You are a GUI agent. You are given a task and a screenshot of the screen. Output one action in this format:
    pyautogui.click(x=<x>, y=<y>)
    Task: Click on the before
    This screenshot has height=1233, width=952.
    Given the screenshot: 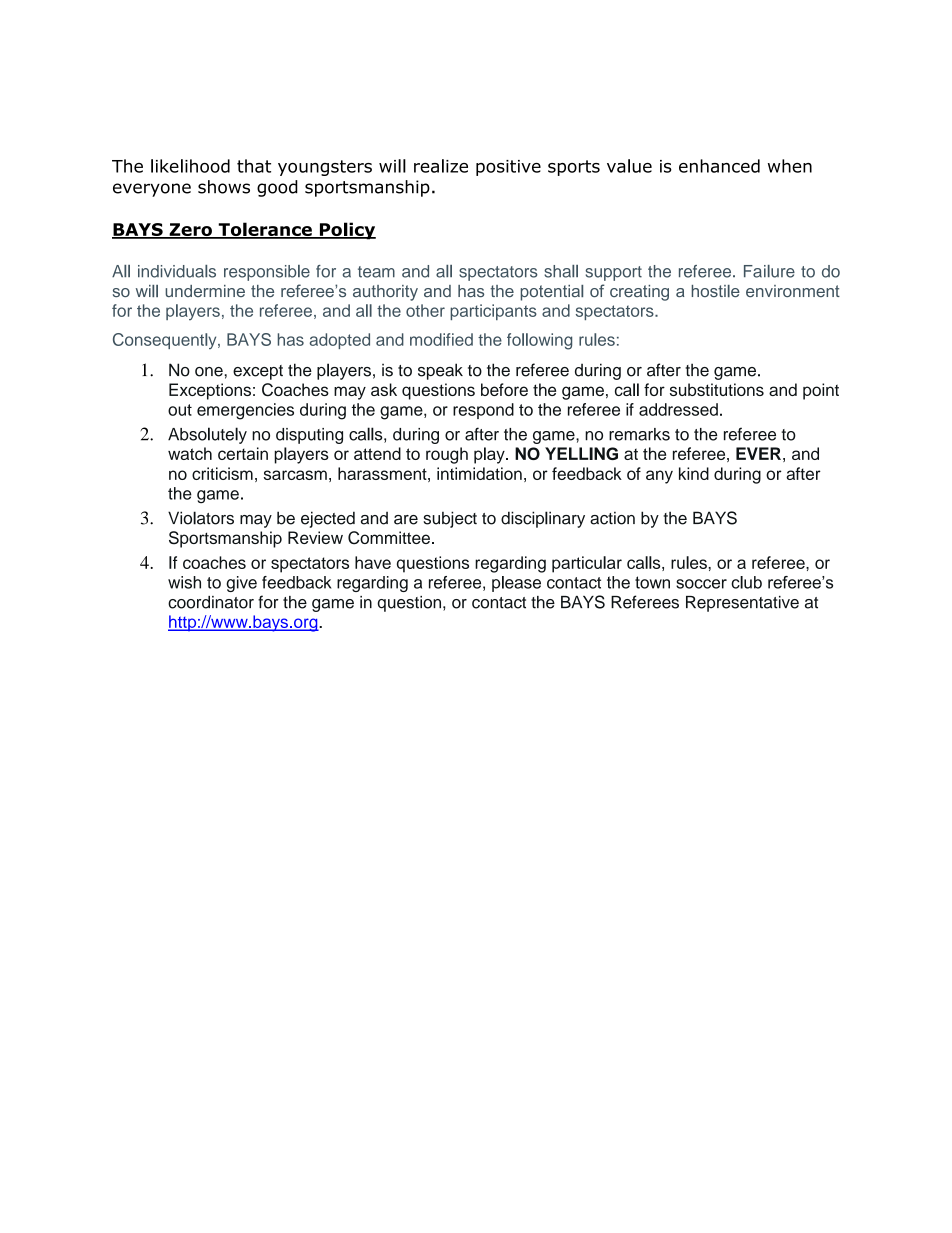 What is the action you would take?
    pyautogui.click(x=504, y=389)
